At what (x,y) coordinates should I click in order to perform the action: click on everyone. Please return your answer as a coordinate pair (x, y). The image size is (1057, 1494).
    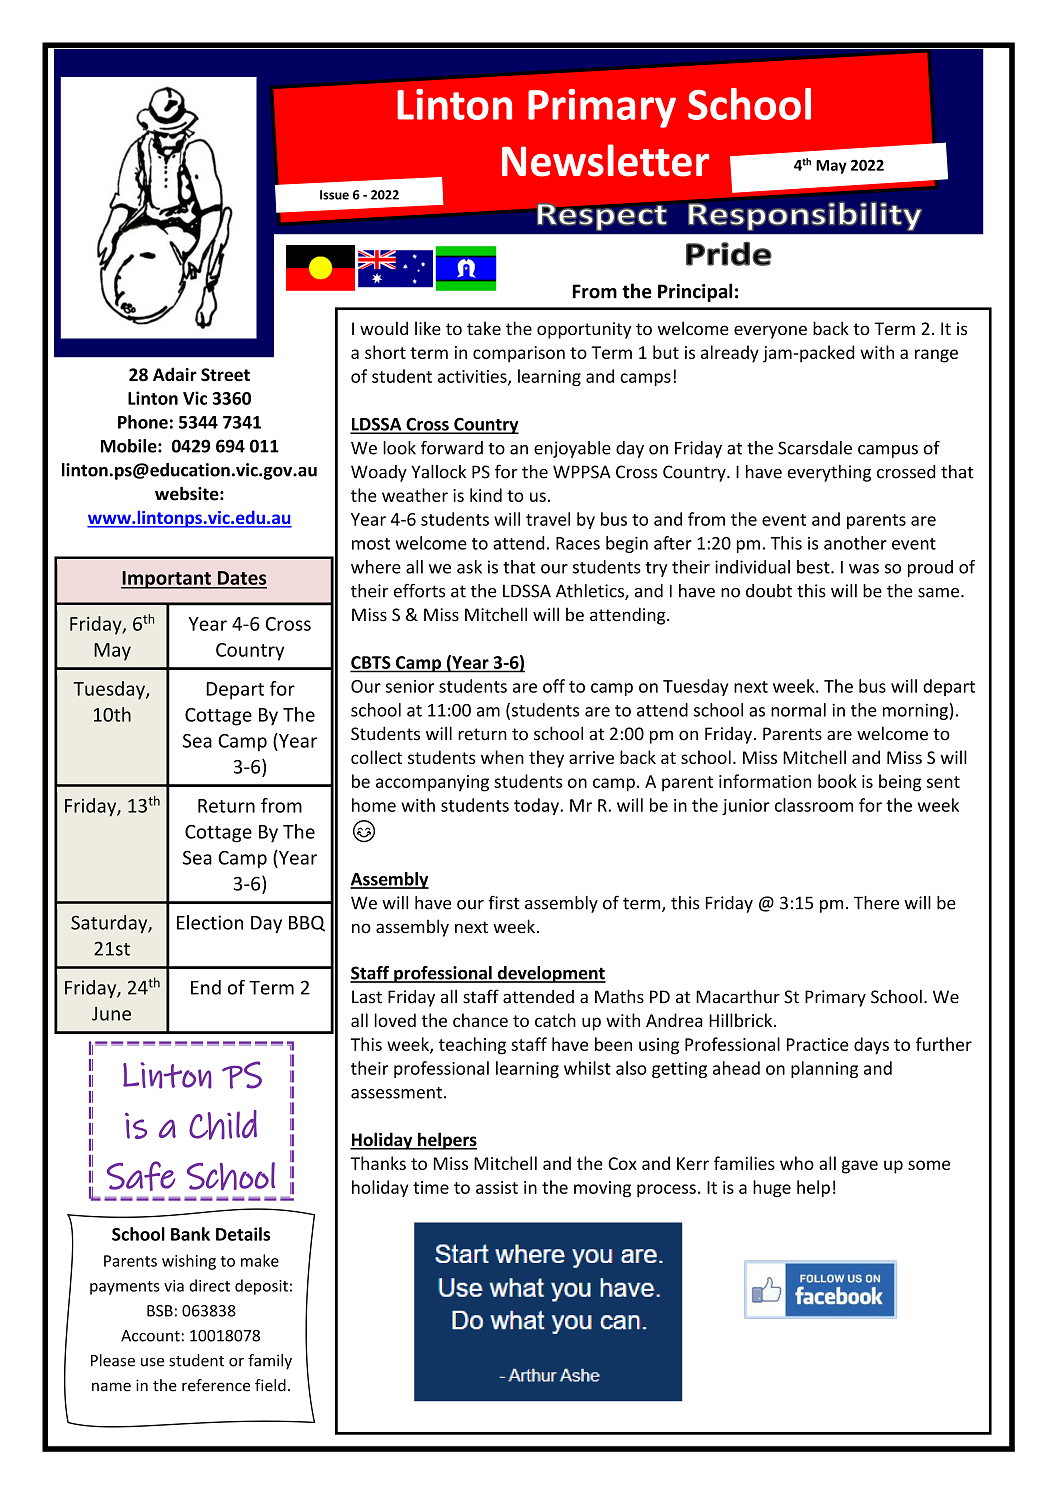
    Looking at the image, I should click on (770, 332).
